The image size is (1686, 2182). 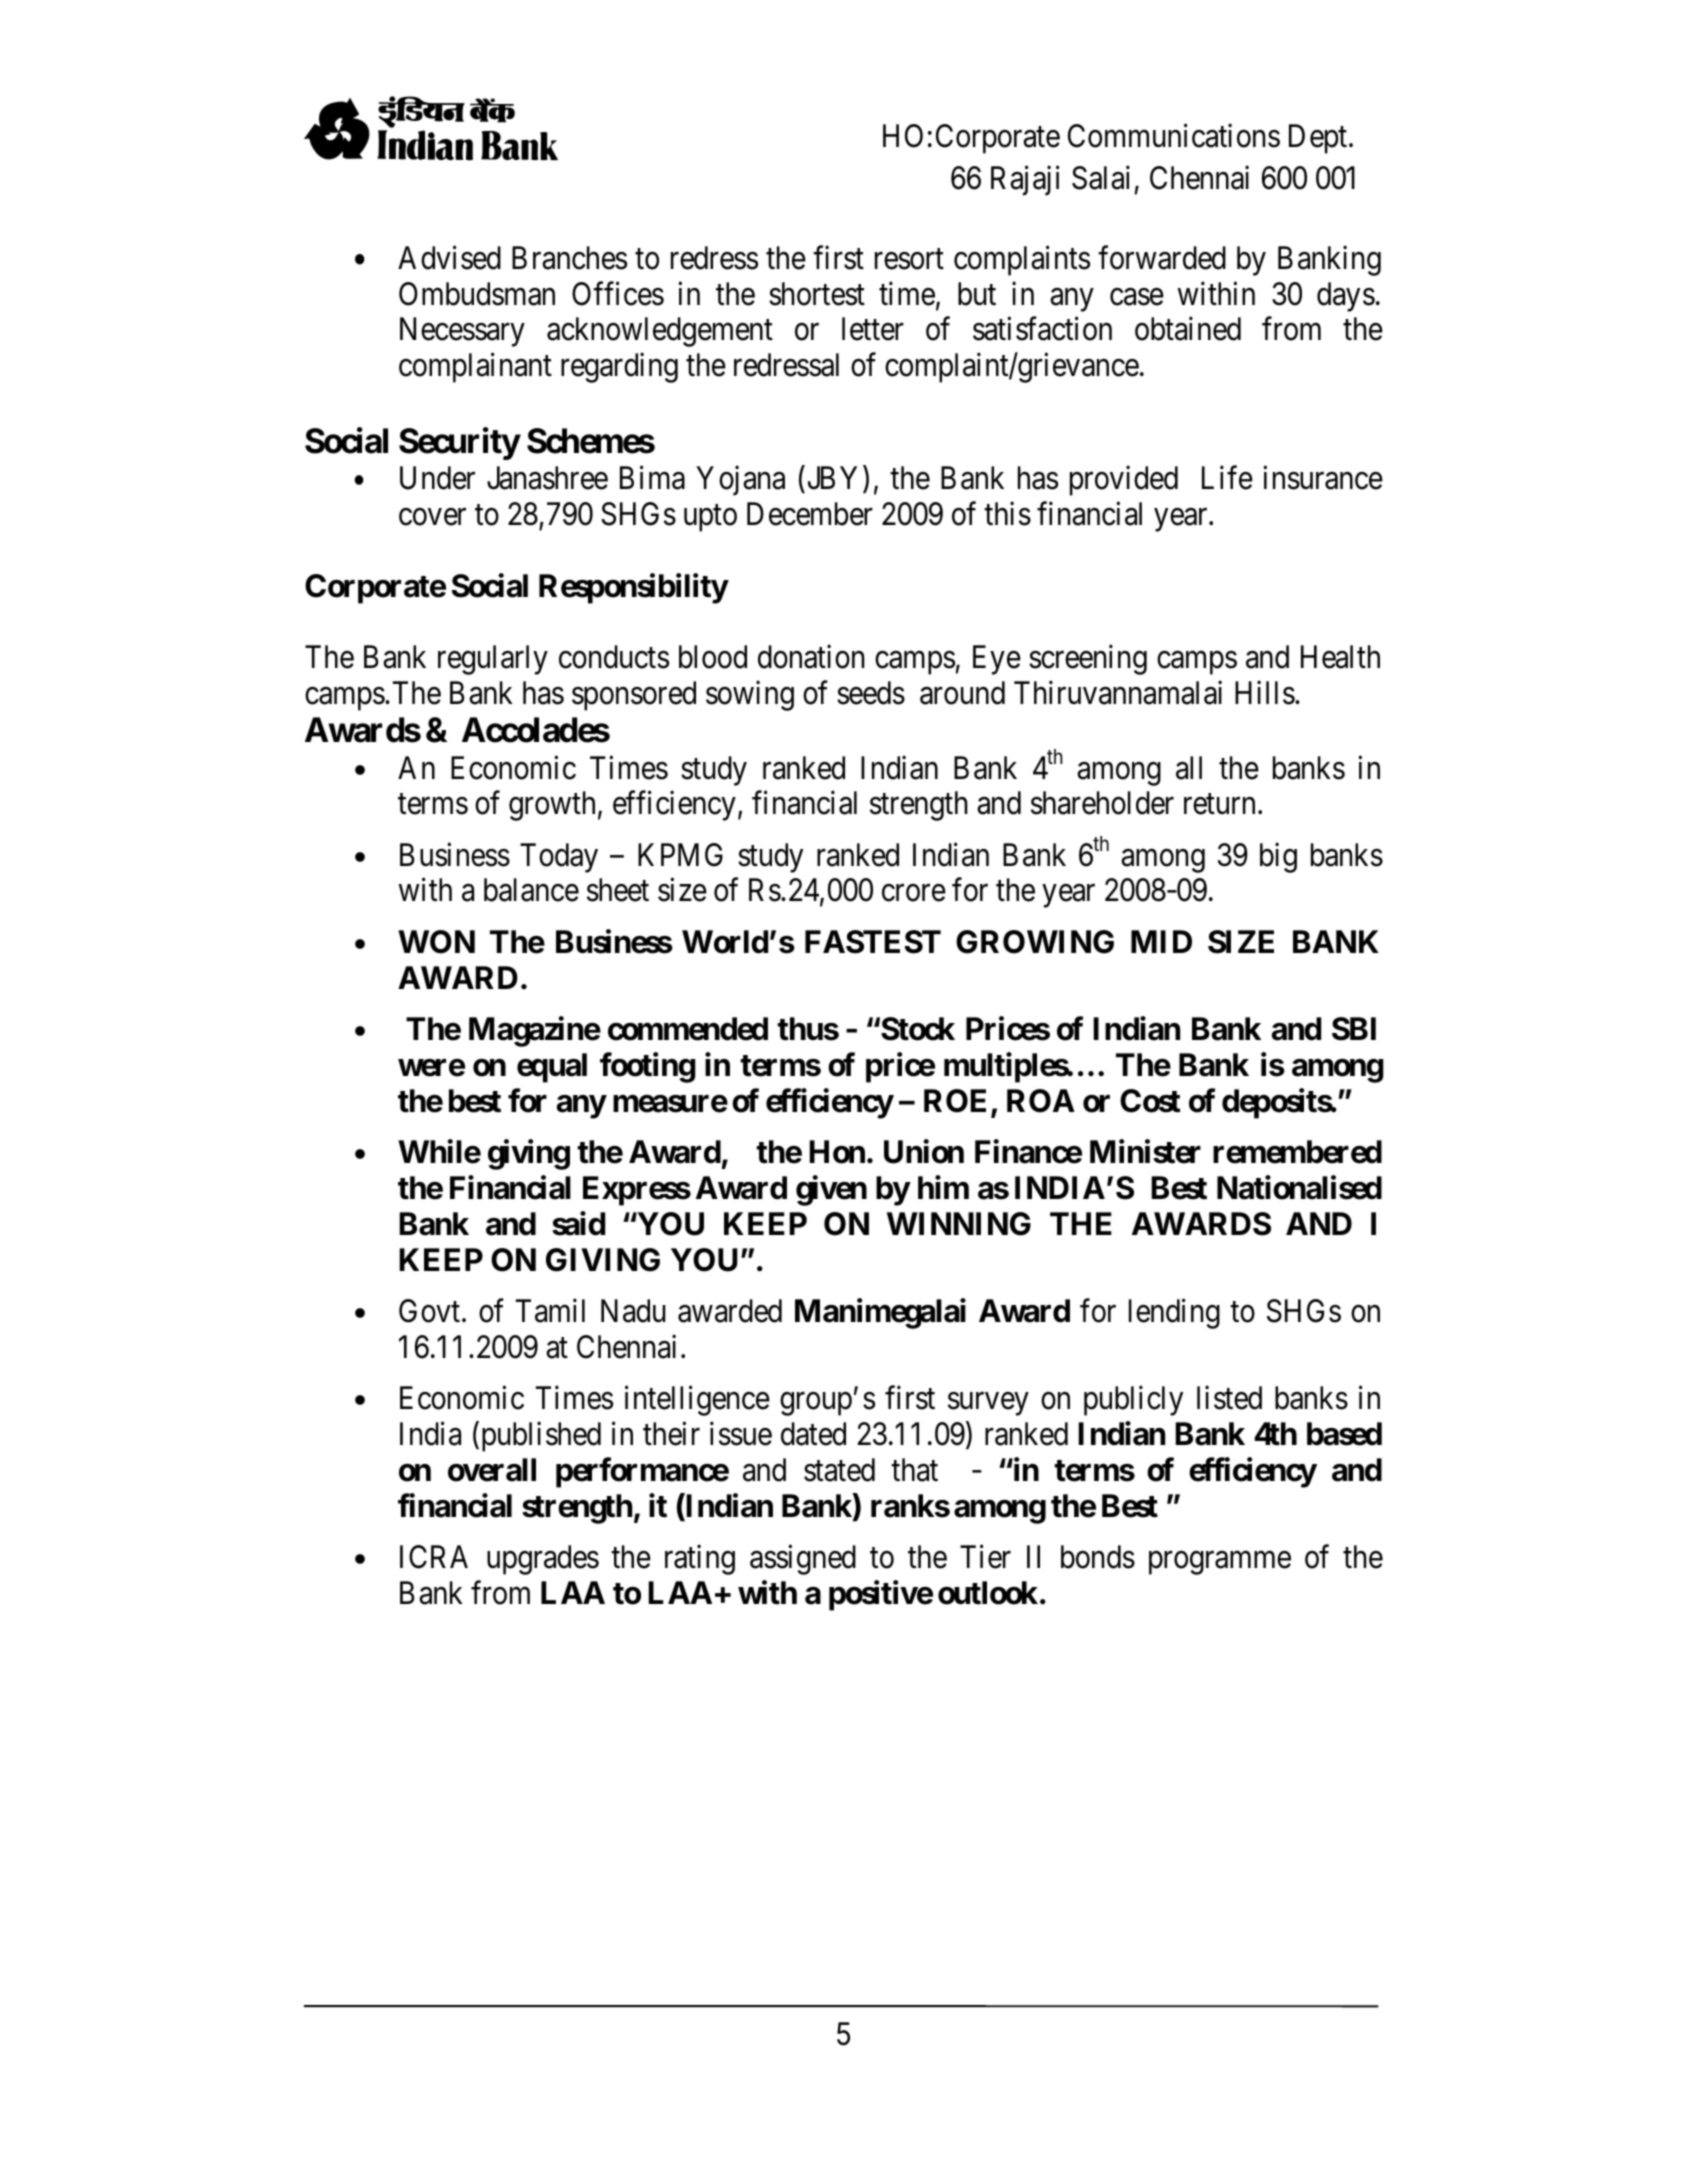 What do you see at coordinates (914, 893) in the screenshot?
I see `crore` at bounding box center [914, 893].
